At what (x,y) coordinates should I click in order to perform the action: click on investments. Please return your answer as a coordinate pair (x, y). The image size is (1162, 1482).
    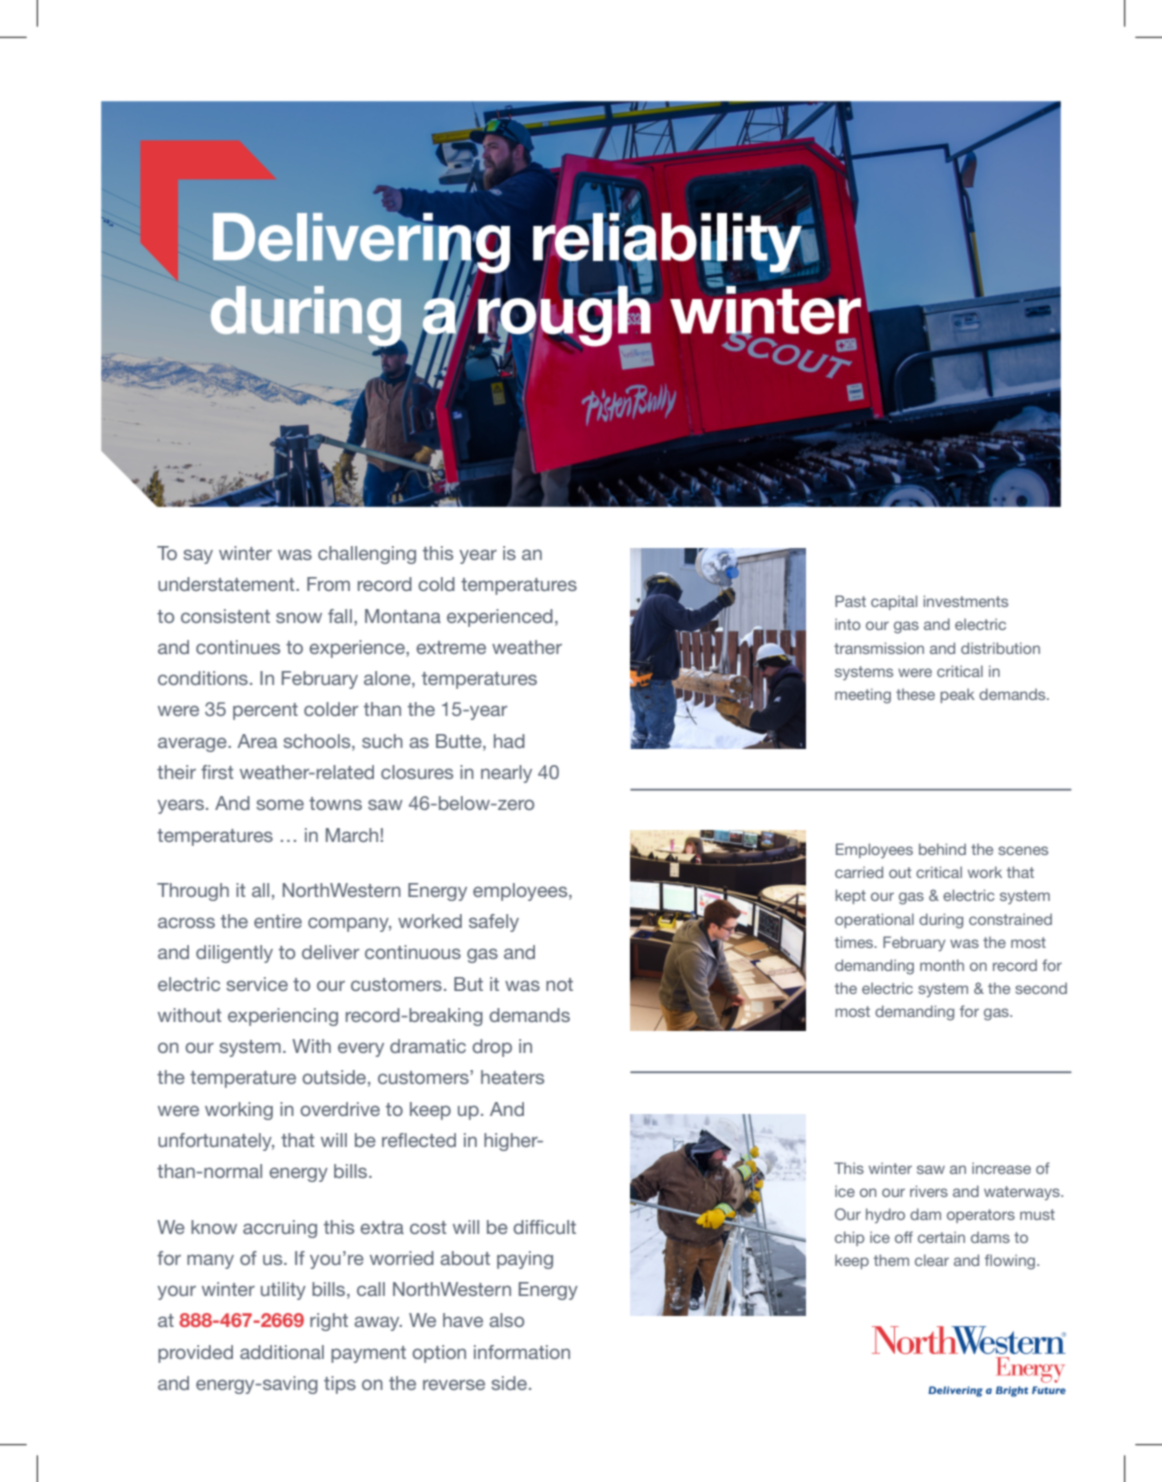
    Looking at the image, I should click on (965, 601).
